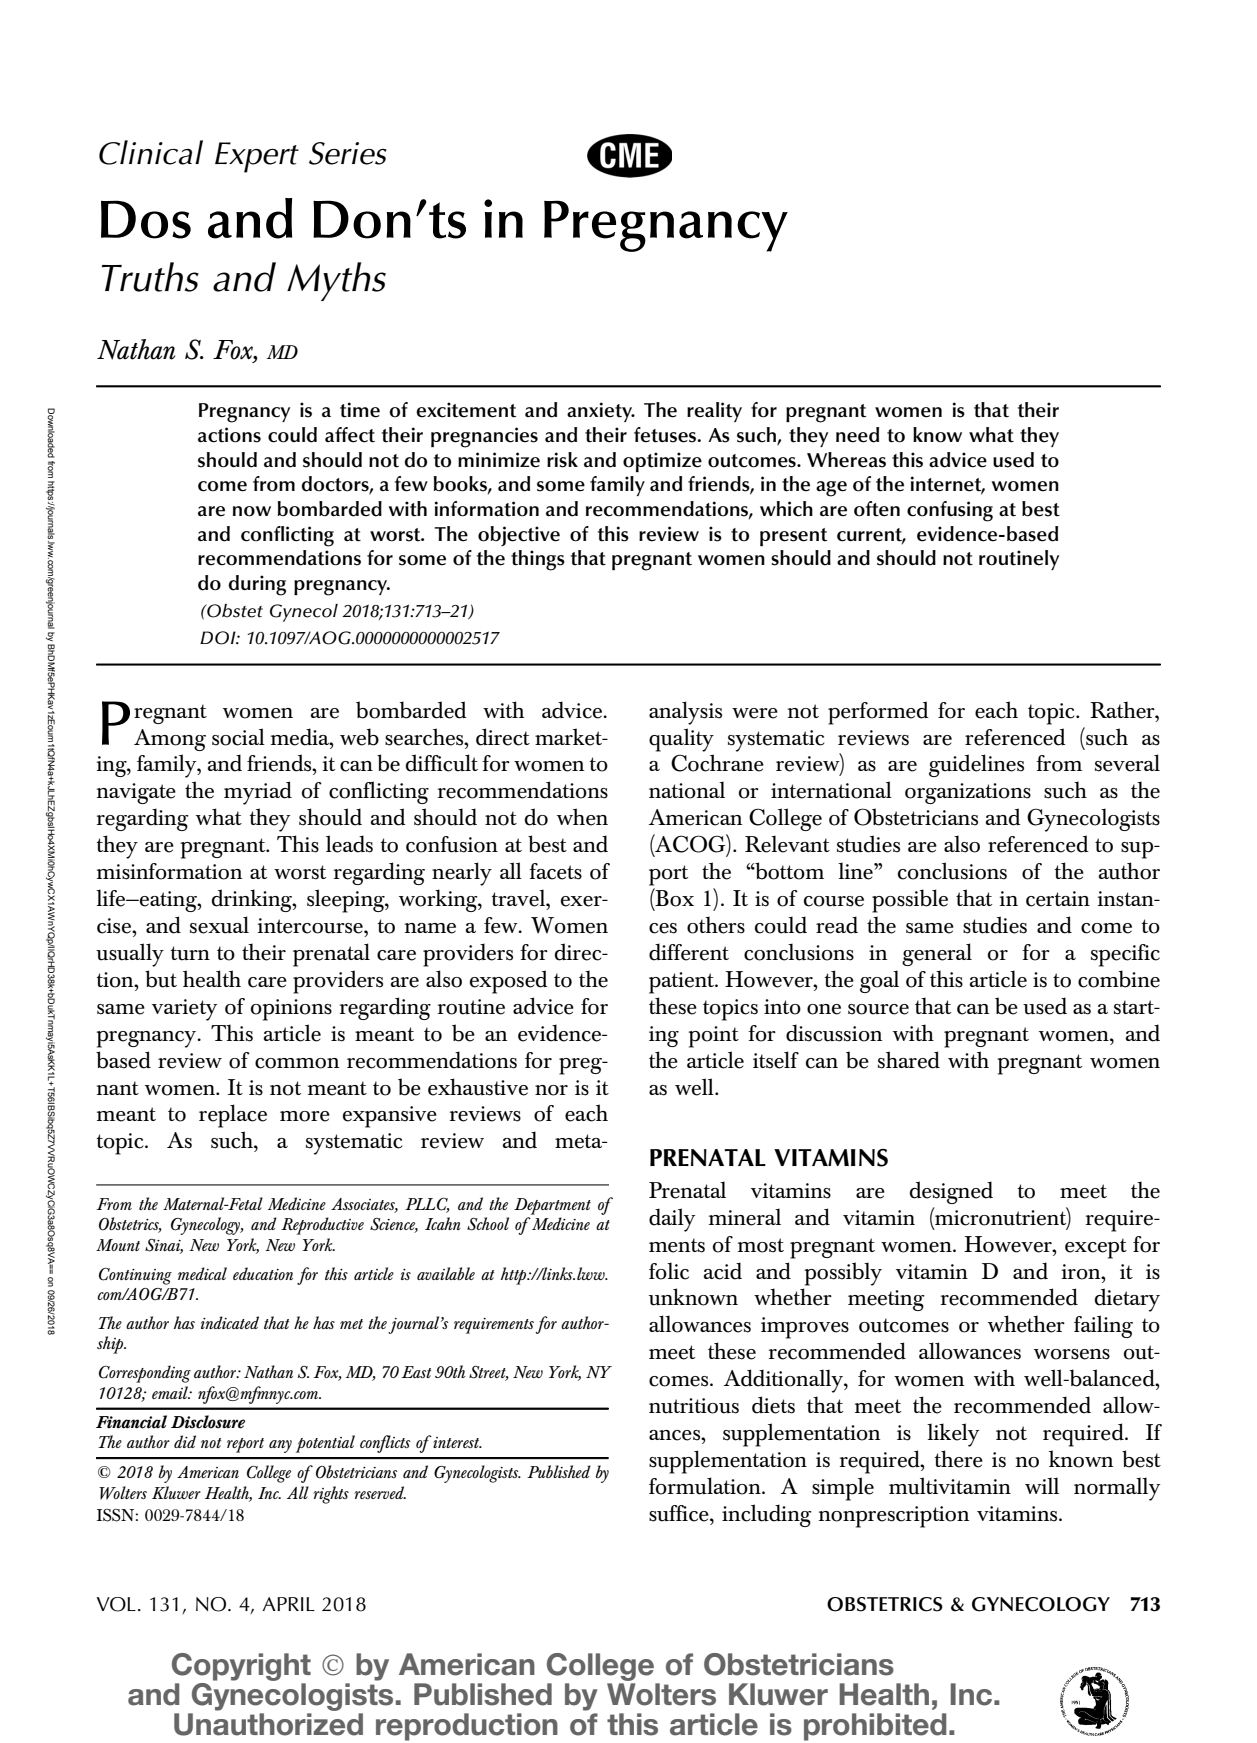 This screenshot has height=1743, width=1257. What do you see at coordinates (258, 793) in the screenshot?
I see `myriad` at bounding box center [258, 793].
